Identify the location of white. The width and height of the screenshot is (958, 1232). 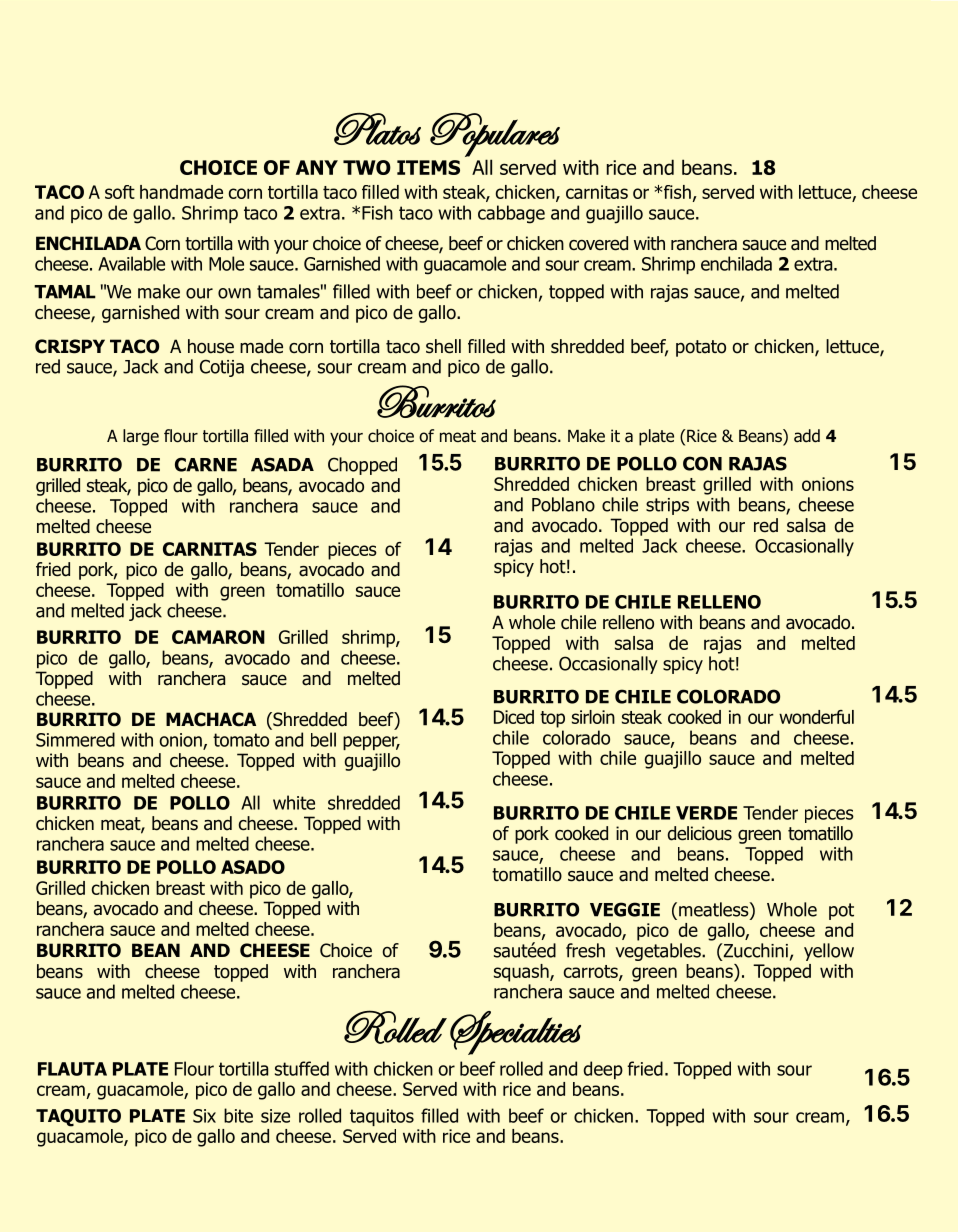
(294, 802).
